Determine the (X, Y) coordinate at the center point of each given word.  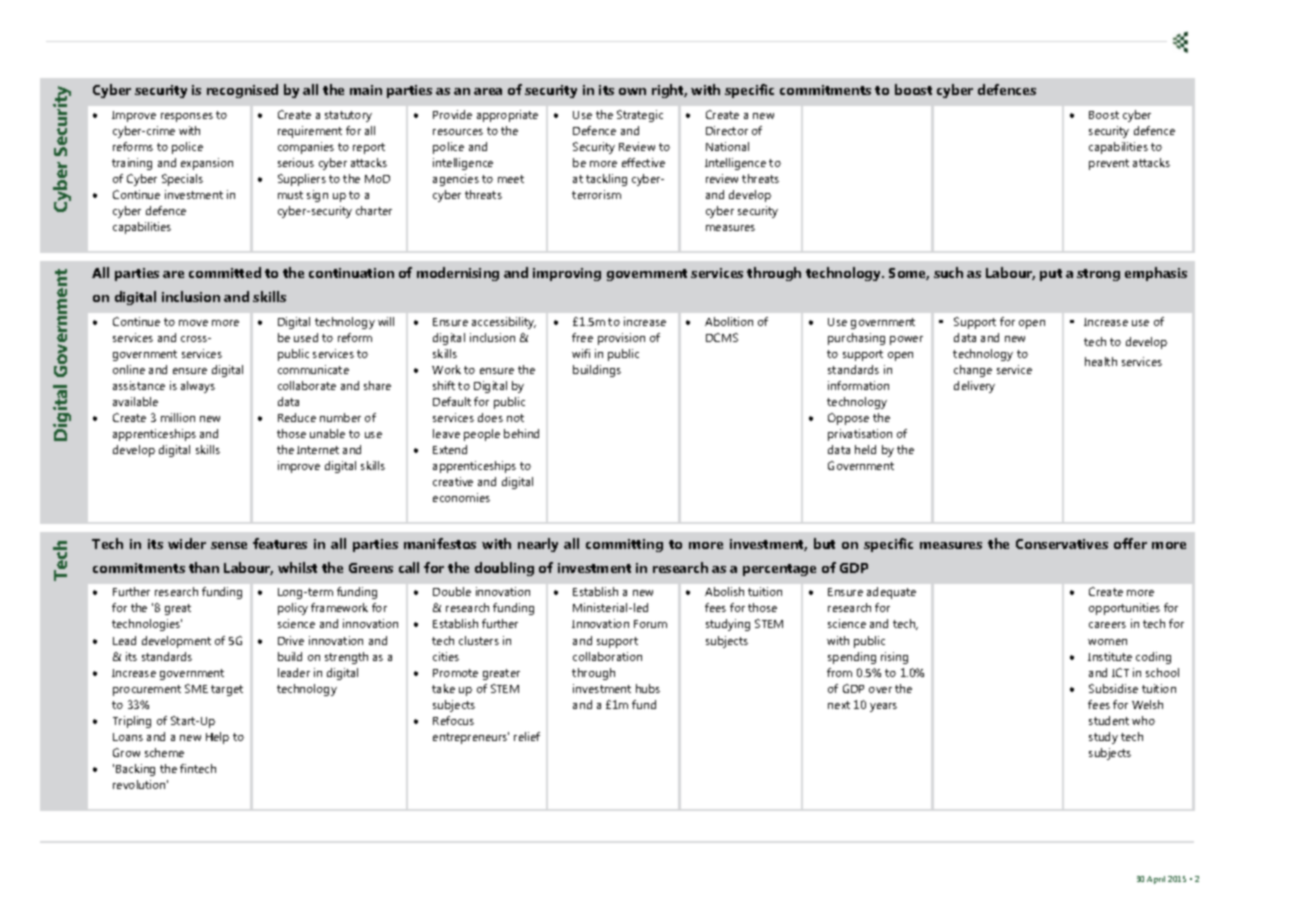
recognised (242, 91)
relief (527, 736)
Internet (318, 450)
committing (624, 545)
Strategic (640, 116)
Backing (135, 770)
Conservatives (1062, 544)
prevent (1109, 164)
